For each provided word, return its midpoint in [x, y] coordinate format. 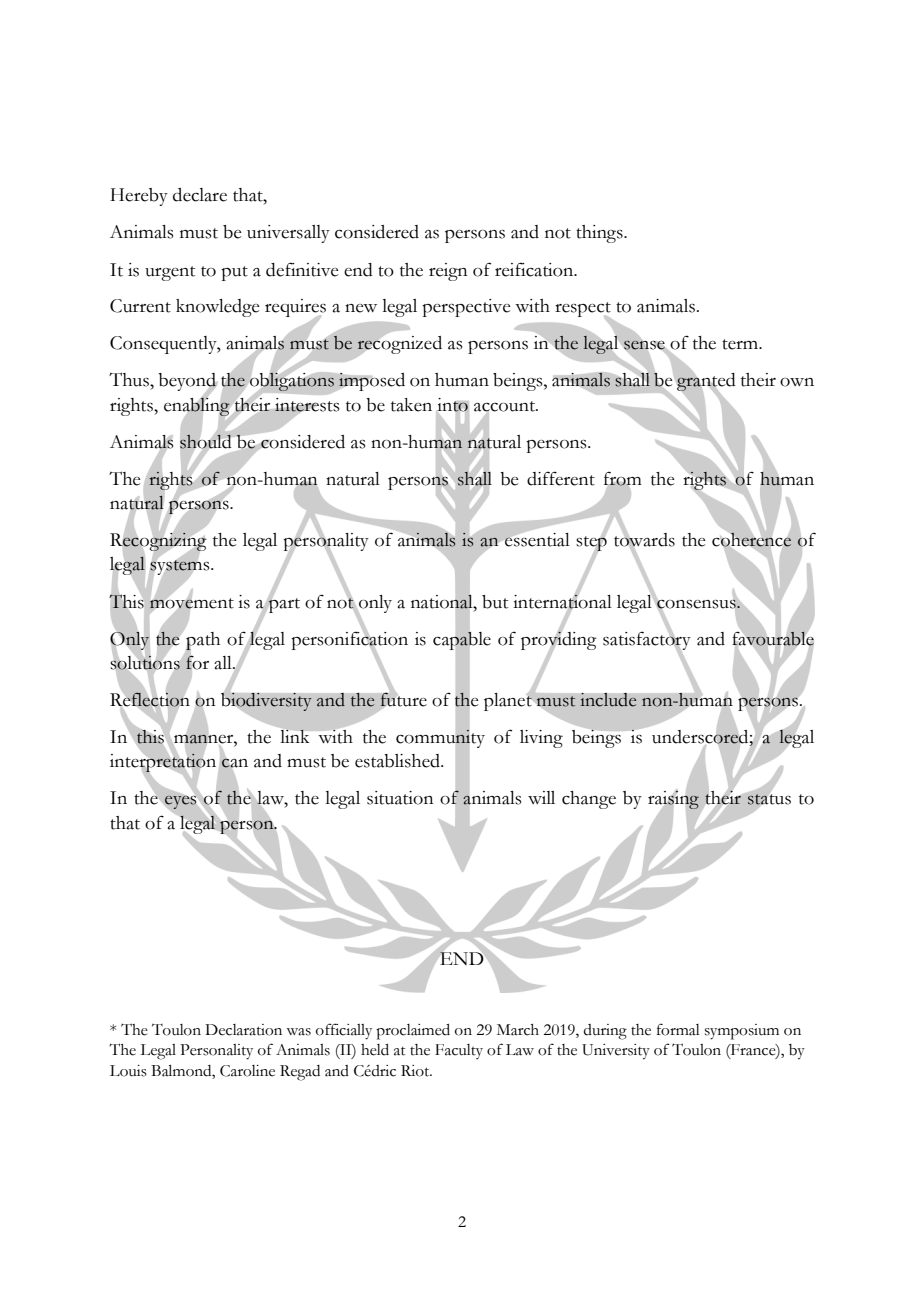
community [440, 739]
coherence [751, 539]
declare [200, 195]
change [589, 800]
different [561, 478]
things [600, 234]
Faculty [459, 1051]
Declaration [243, 1030]
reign [448, 272]
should [205, 442]
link [295, 736]
